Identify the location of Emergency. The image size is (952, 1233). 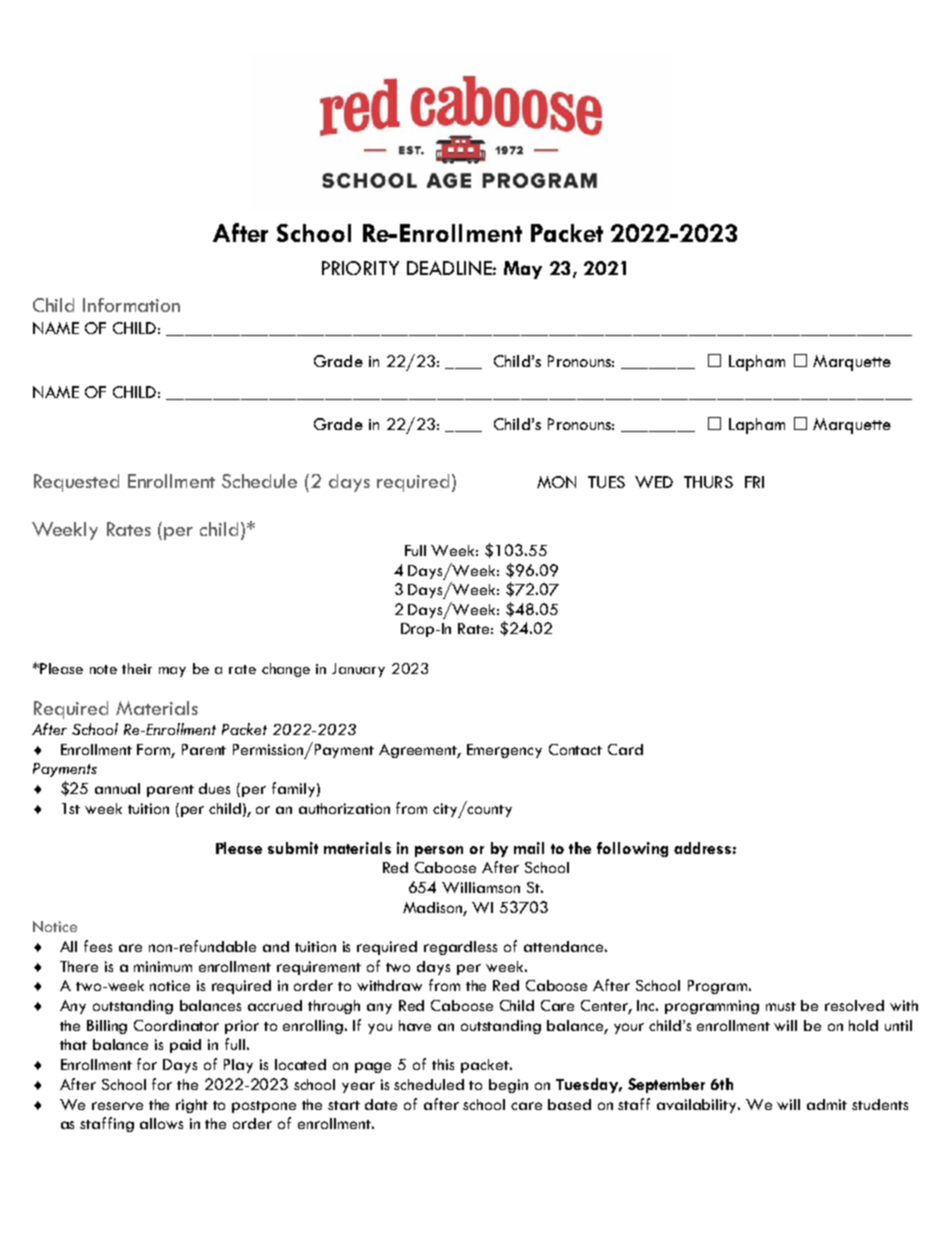
(504, 751).
